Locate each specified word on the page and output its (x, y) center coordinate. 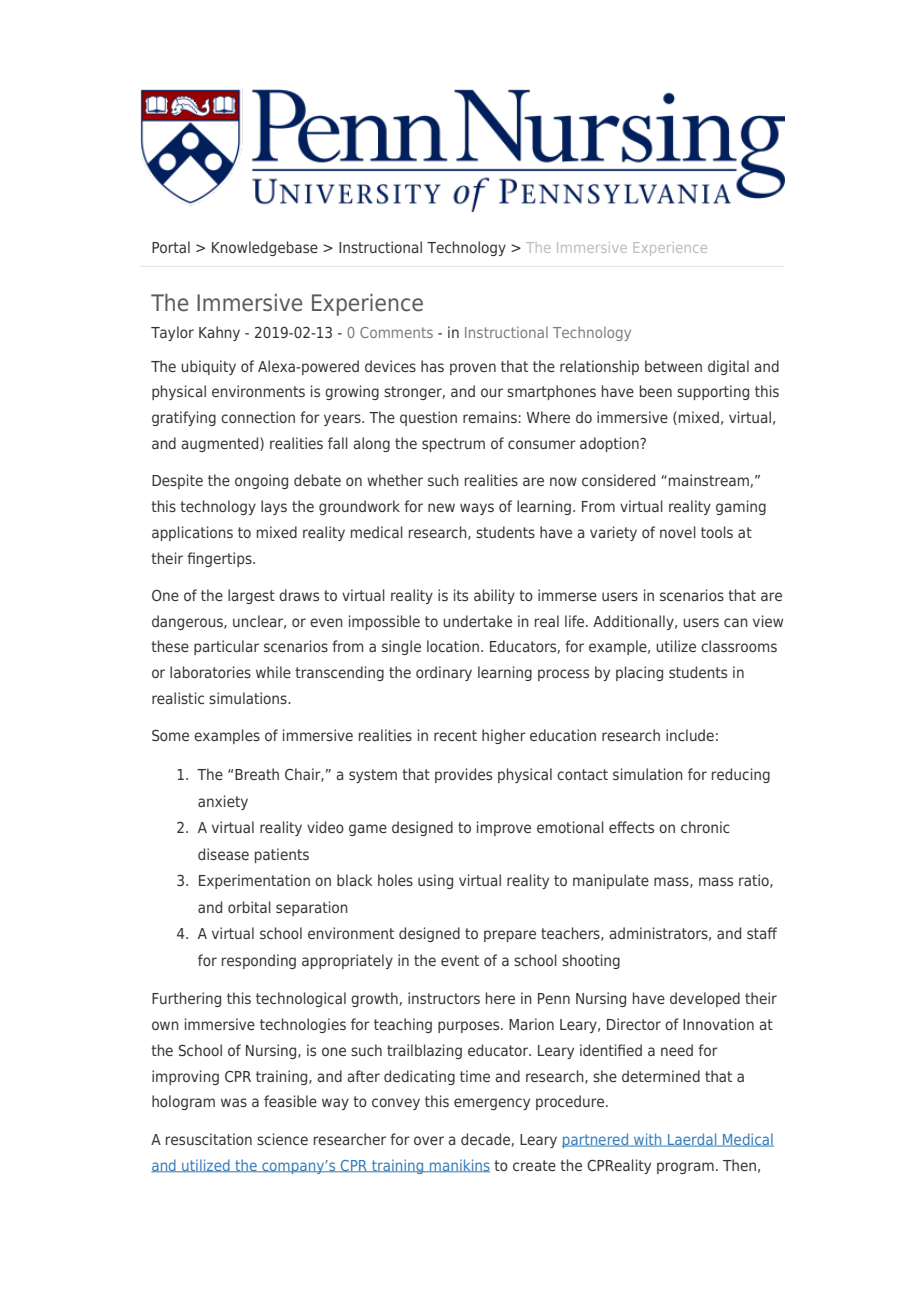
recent (455, 735)
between (673, 366)
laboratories (210, 672)
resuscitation (209, 1139)
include (690, 735)
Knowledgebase (265, 248)
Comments (396, 332)
